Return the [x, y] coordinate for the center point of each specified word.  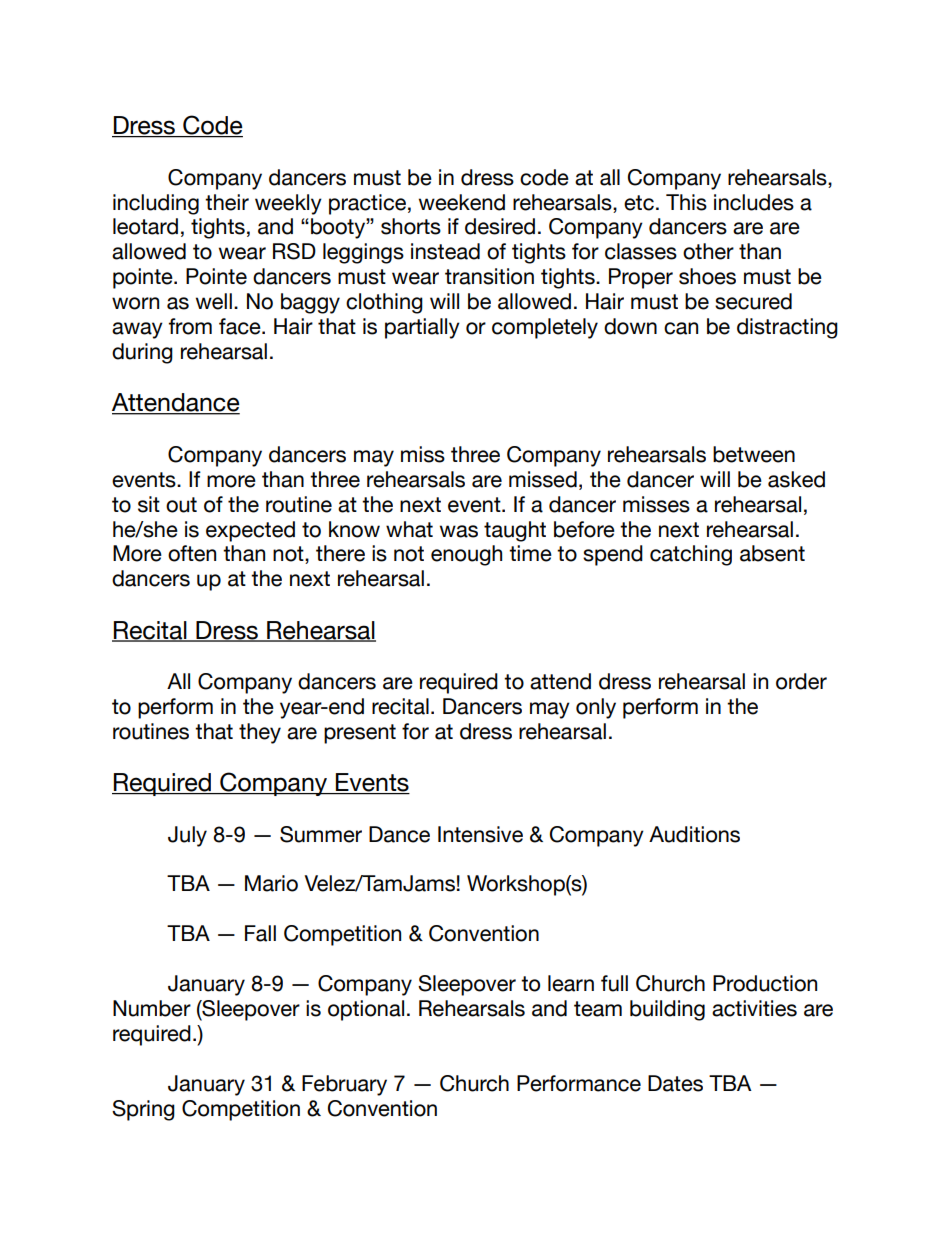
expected [250, 531]
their [227, 202]
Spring [143, 1110]
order [801, 681]
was [459, 531]
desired [500, 226]
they [260, 733]
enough [466, 555]
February [344, 1085]
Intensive [480, 834]
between [754, 454]
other [708, 251]
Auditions [694, 834]
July [187, 836]
